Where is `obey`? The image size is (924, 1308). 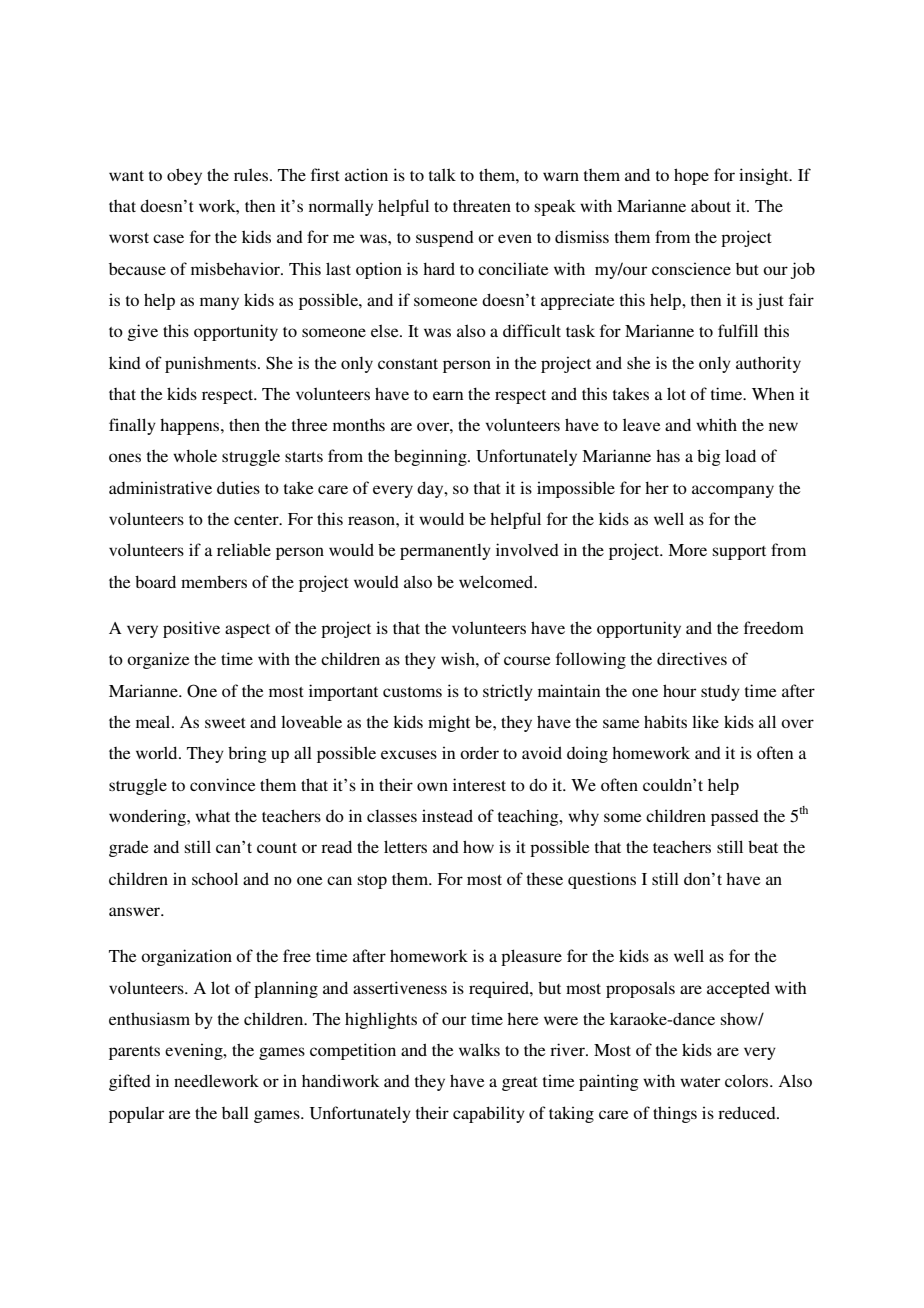
obey is located at coordinates (184, 176).
